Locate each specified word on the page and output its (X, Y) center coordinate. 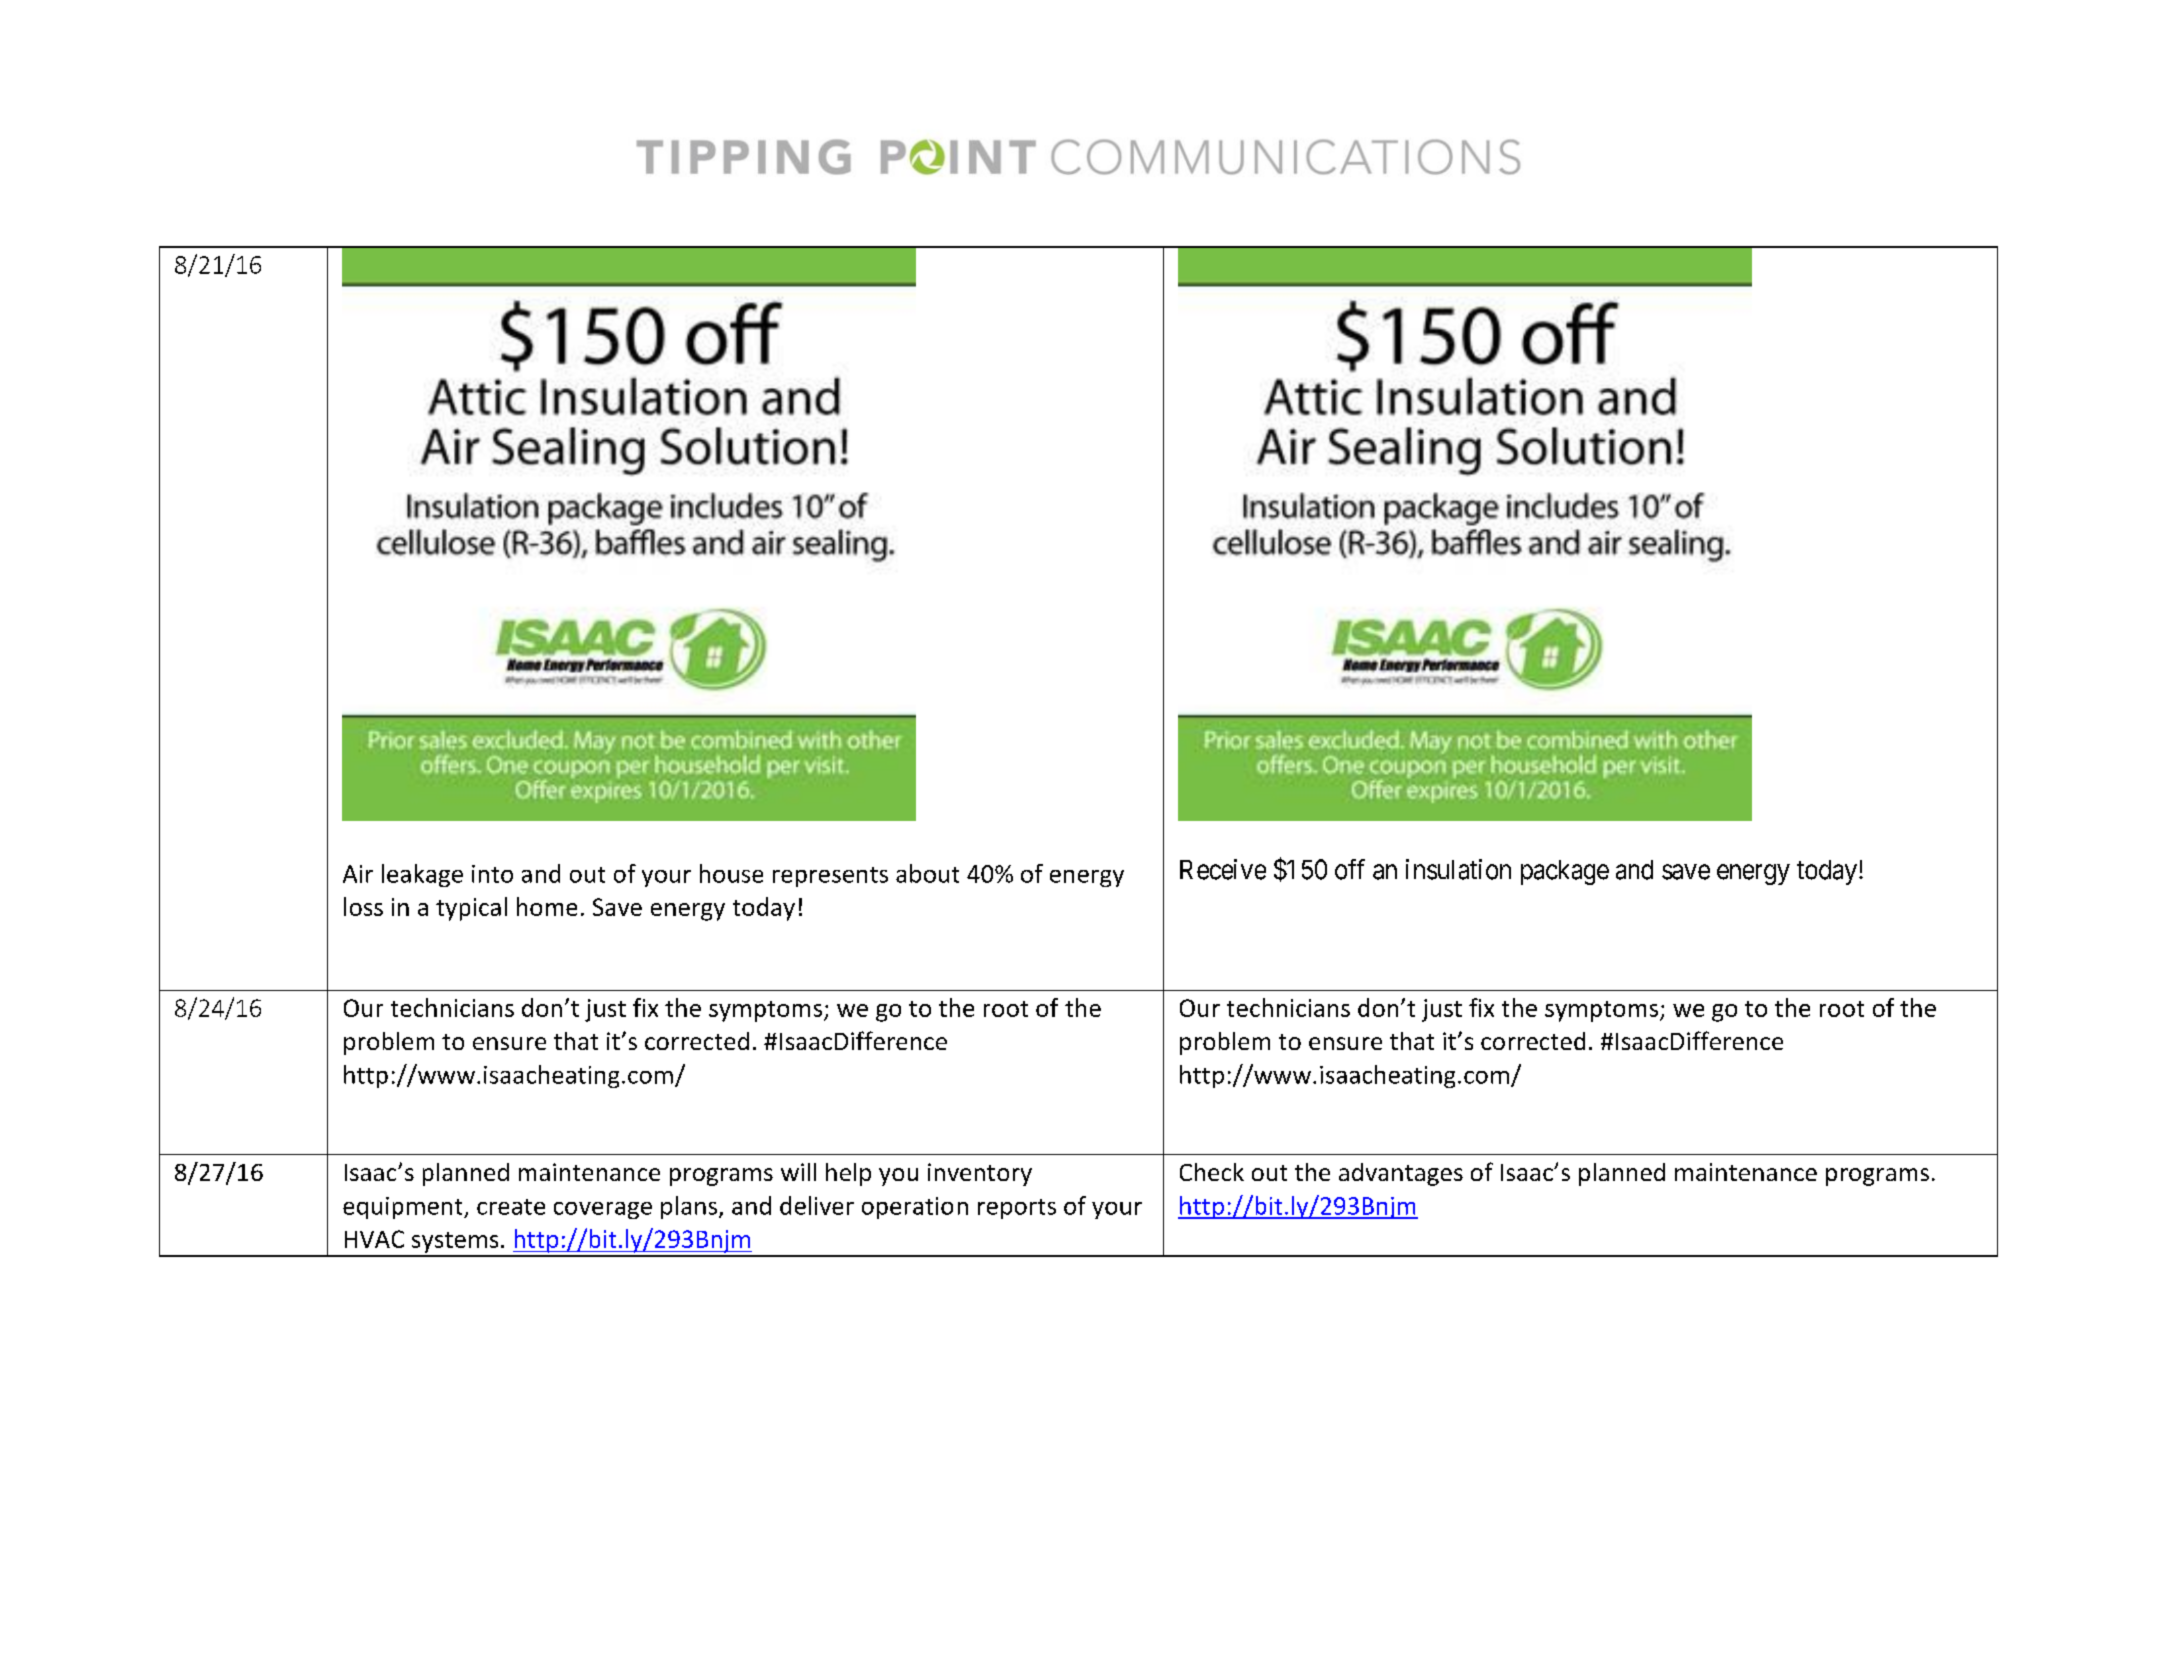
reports (1017, 1209)
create (511, 1207)
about (927, 873)
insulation (1458, 869)
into (492, 874)
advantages (1401, 1174)
